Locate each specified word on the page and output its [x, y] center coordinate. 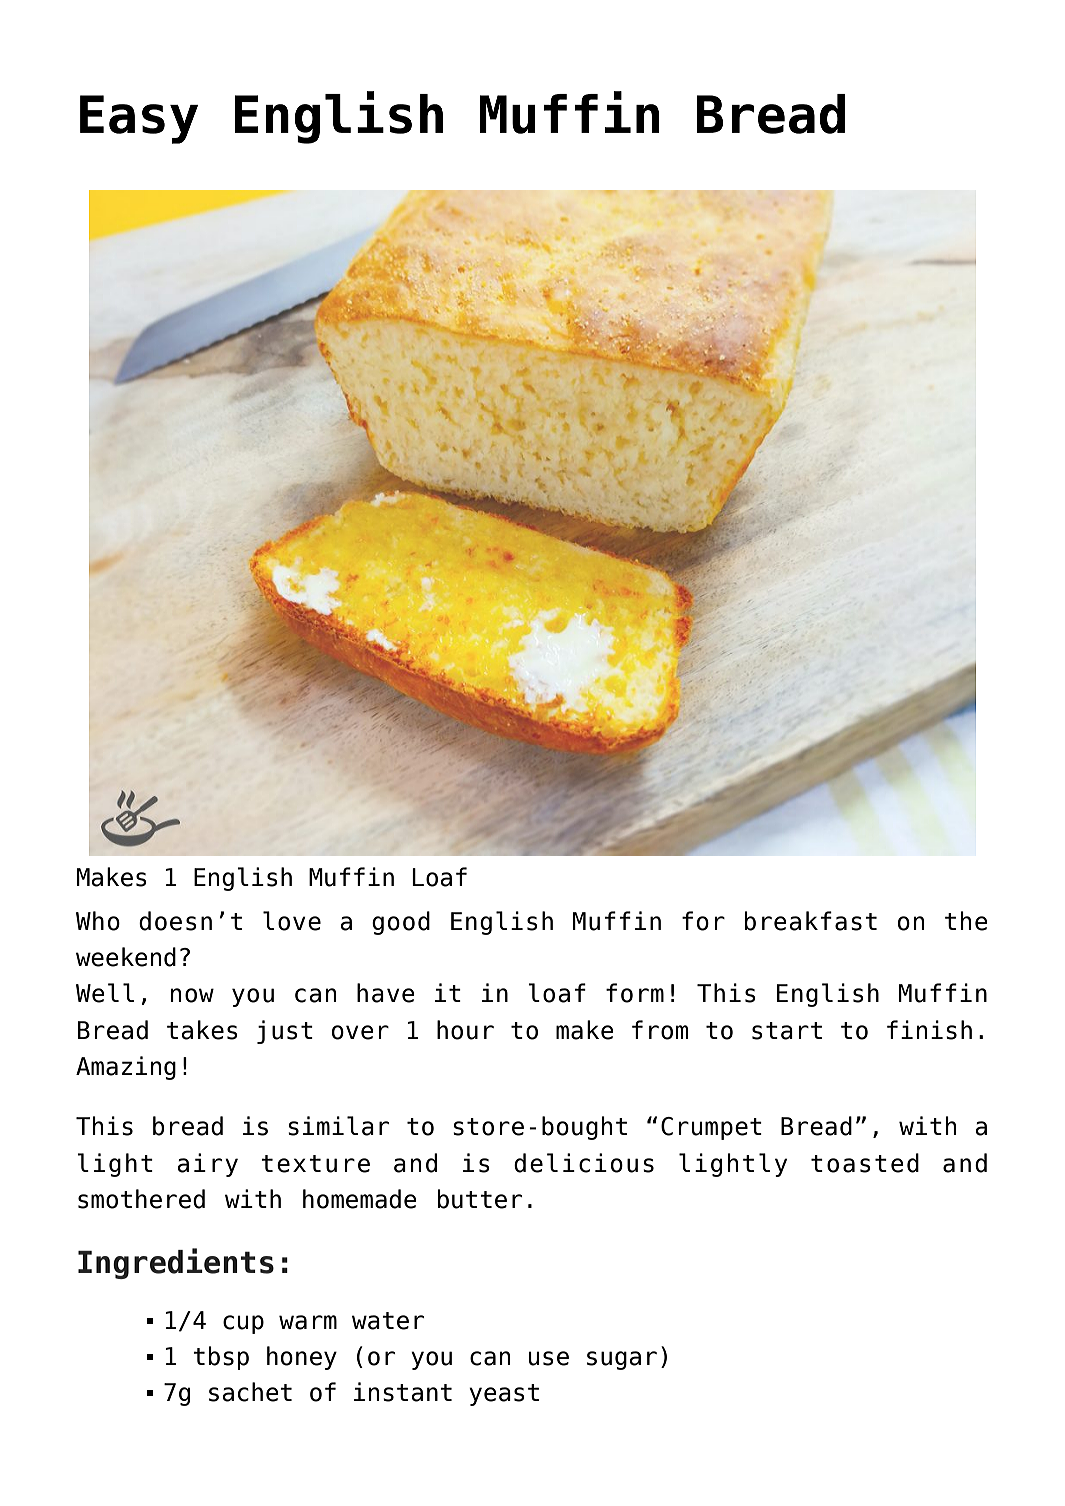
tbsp [221, 1358]
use [549, 1358]
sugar [622, 1360]
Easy [139, 119]
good [401, 923]
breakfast [811, 921]
